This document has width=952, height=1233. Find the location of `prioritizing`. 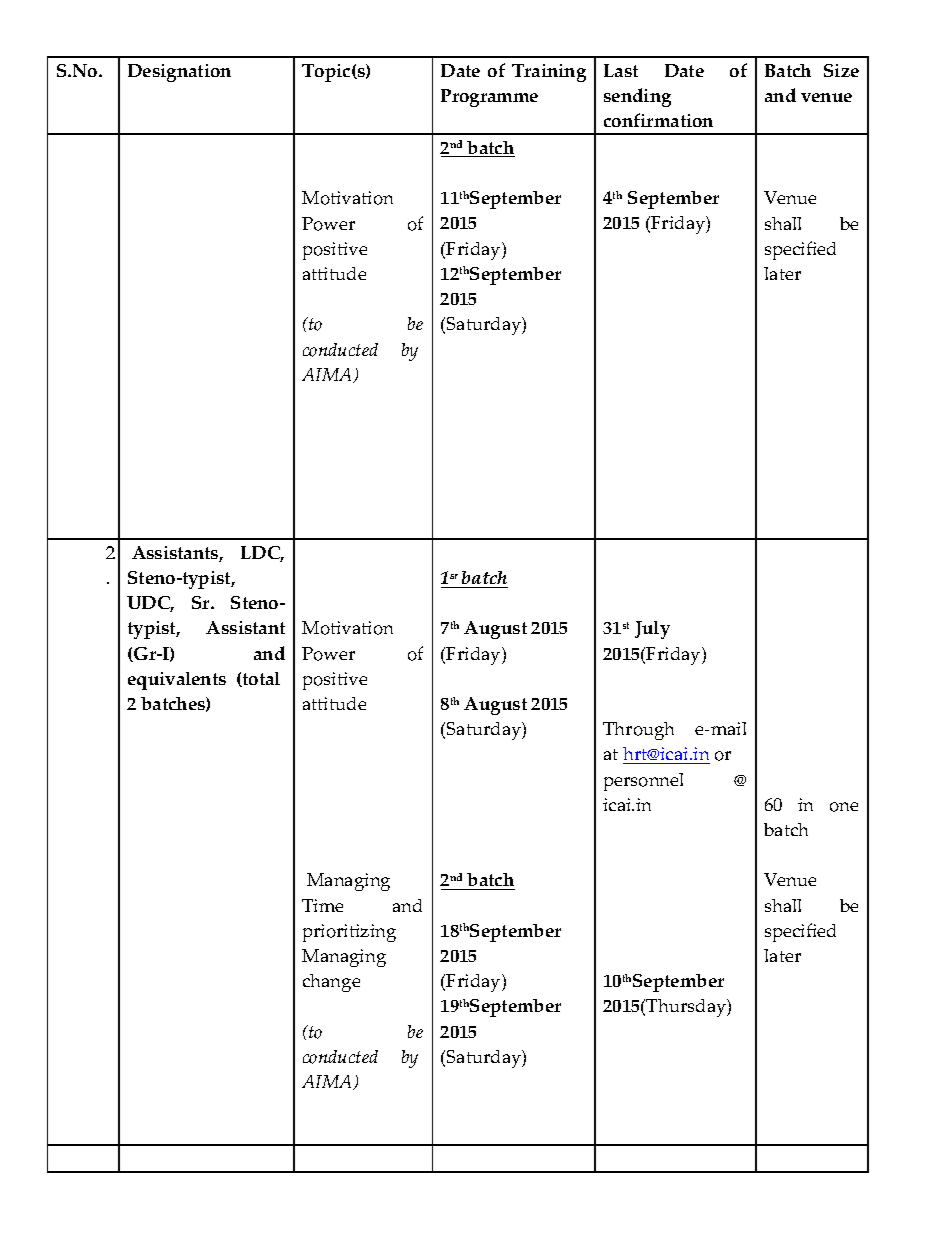

prioritizing is located at coordinates (349, 933).
